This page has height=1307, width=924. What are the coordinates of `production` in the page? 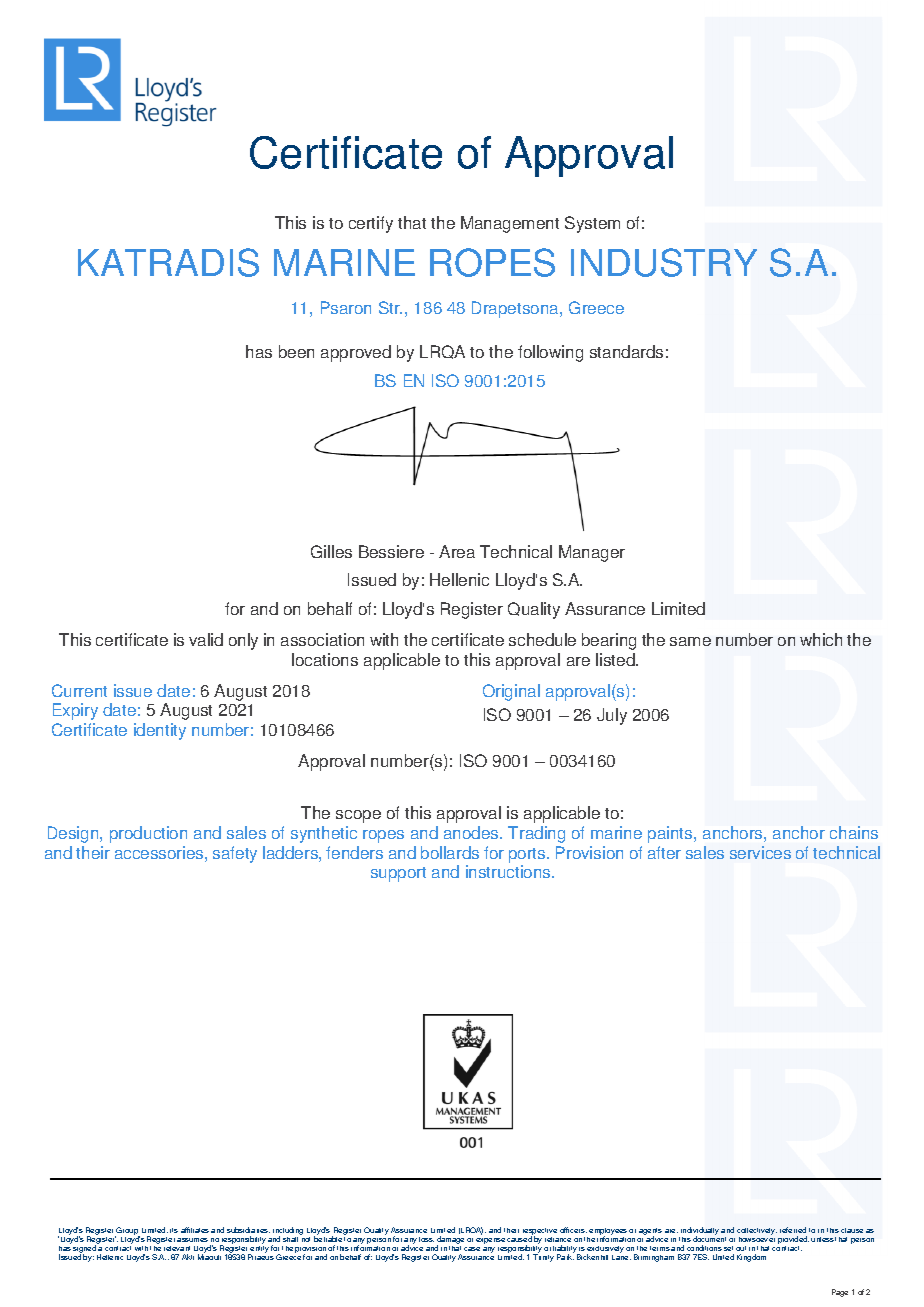 It's located at (148, 834).
